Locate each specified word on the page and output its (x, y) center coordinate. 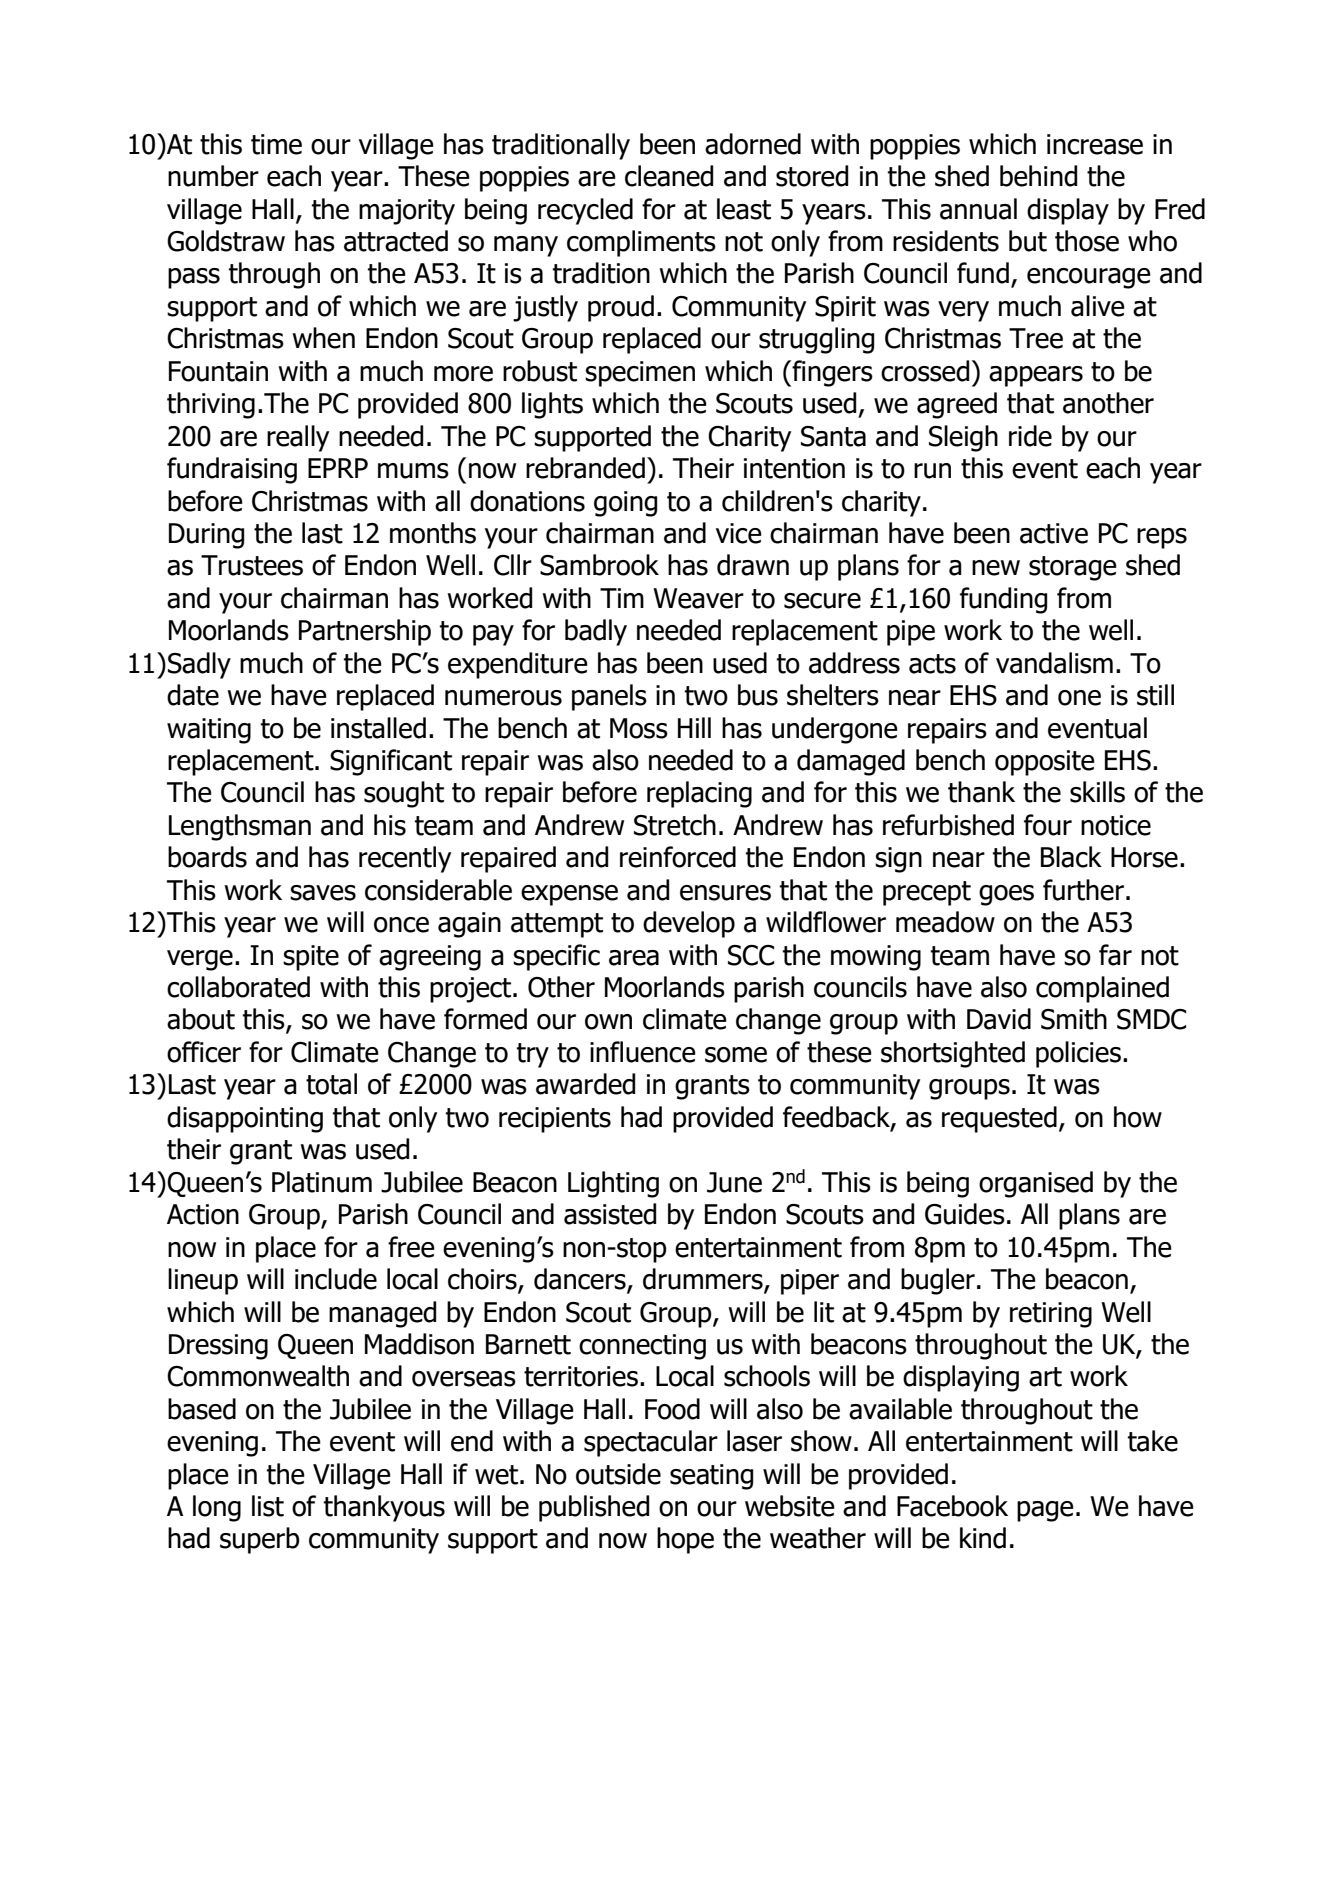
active (1054, 533)
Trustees (252, 565)
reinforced (678, 857)
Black (1071, 857)
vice (739, 533)
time (276, 144)
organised (1036, 1184)
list (268, 1506)
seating (711, 1477)
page (1045, 1511)
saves (323, 893)
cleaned (669, 176)
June (734, 1182)
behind (1038, 176)
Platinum (322, 1182)
